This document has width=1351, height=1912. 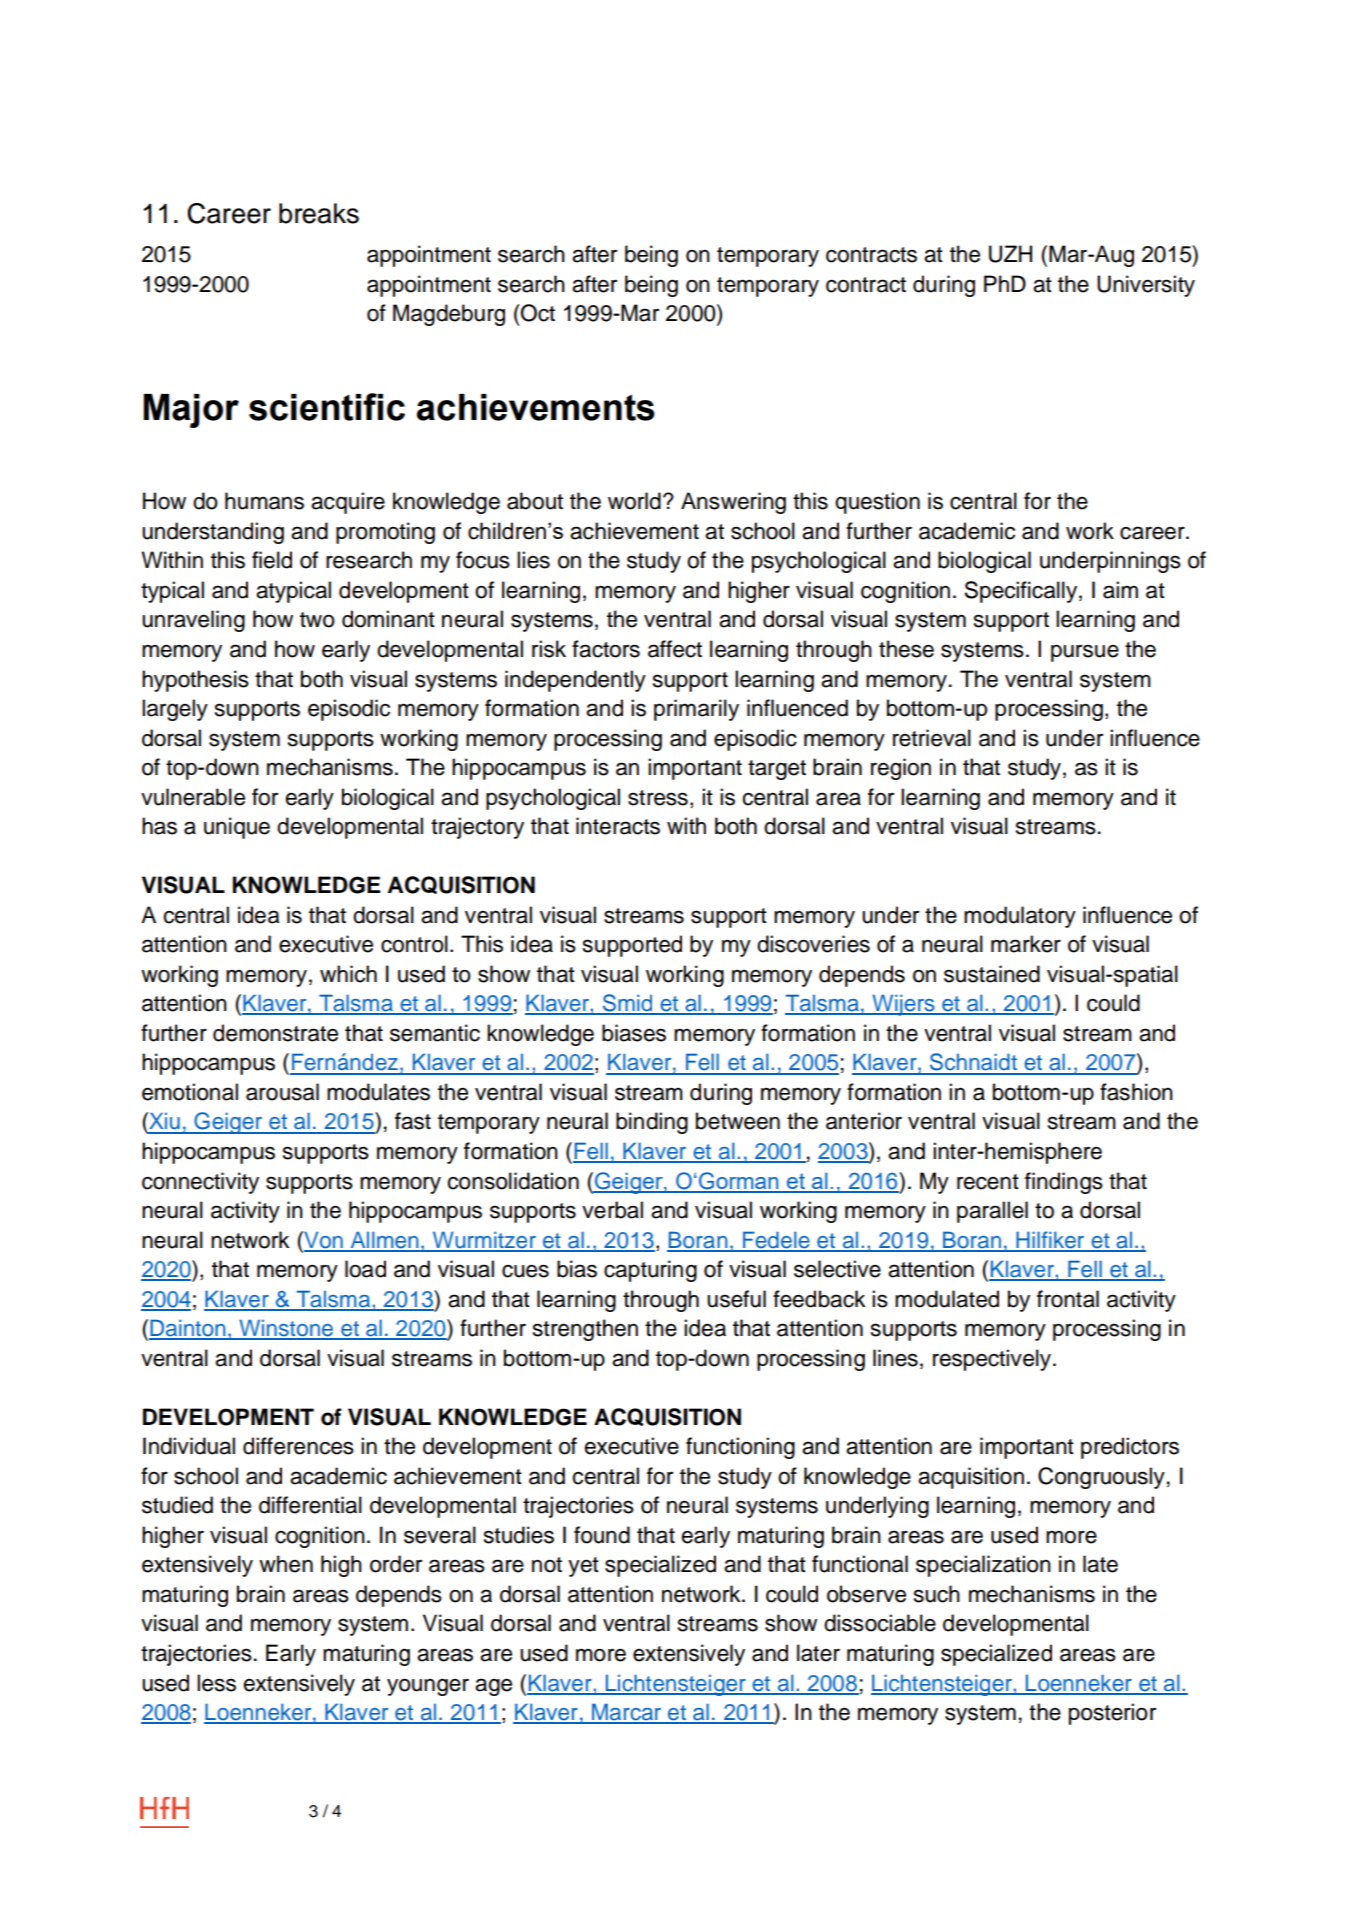 What do you see at coordinates (272, 560) in the document?
I see `field` at bounding box center [272, 560].
